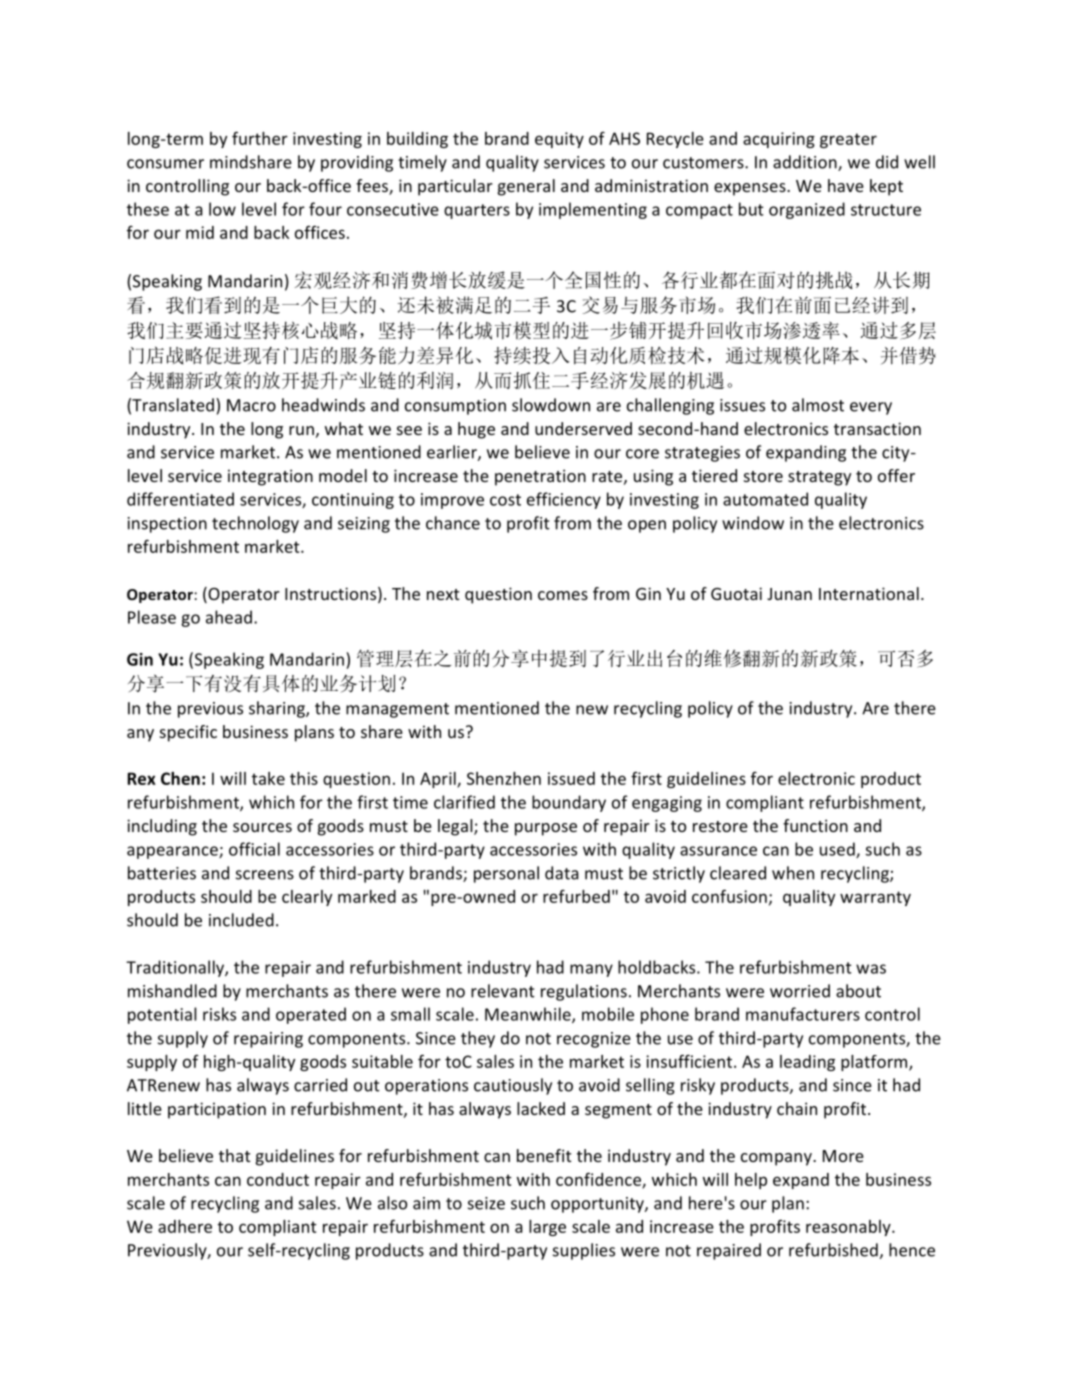 The height and width of the image is (1390, 1074). What do you see at coordinates (188, 733) in the image?
I see `specific` at bounding box center [188, 733].
